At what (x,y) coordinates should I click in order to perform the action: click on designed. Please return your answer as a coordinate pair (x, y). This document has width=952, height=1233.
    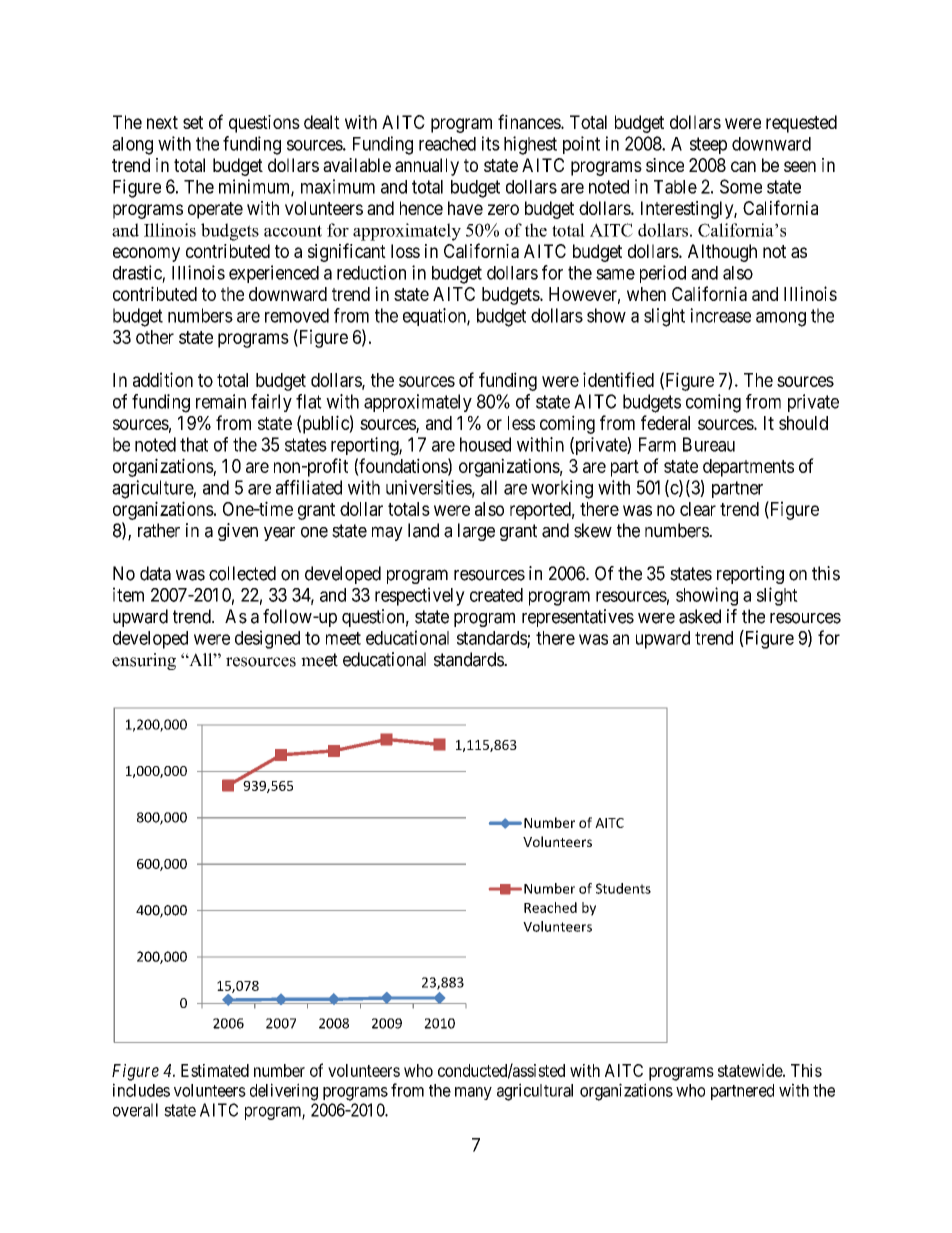
    Looking at the image, I should click on (267, 639).
